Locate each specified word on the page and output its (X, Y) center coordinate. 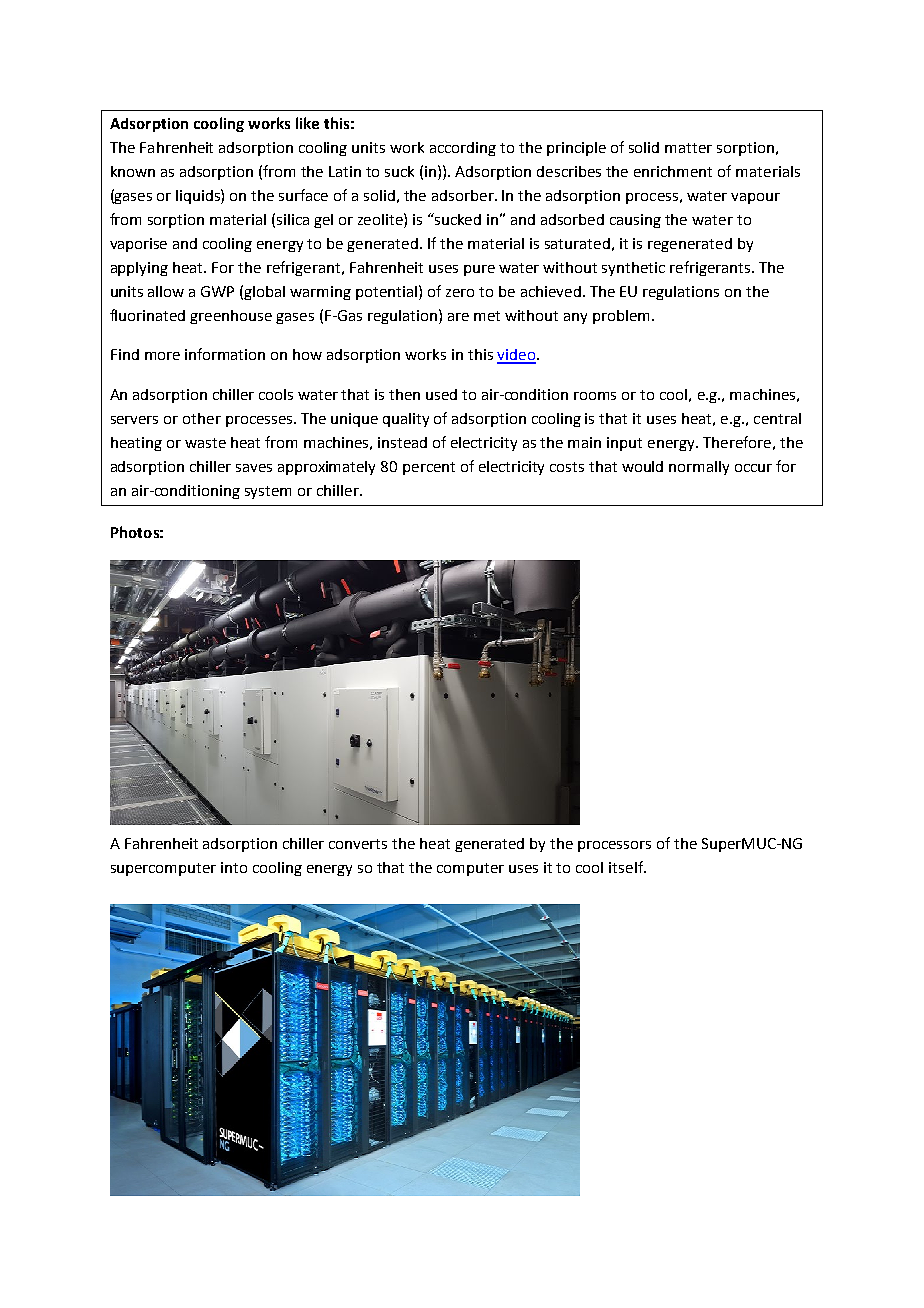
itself (627, 867)
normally (699, 468)
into (234, 867)
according (463, 149)
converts (358, 844)
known (133, 171)
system (268, 492)
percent (429, 468)
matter (688, 148)
